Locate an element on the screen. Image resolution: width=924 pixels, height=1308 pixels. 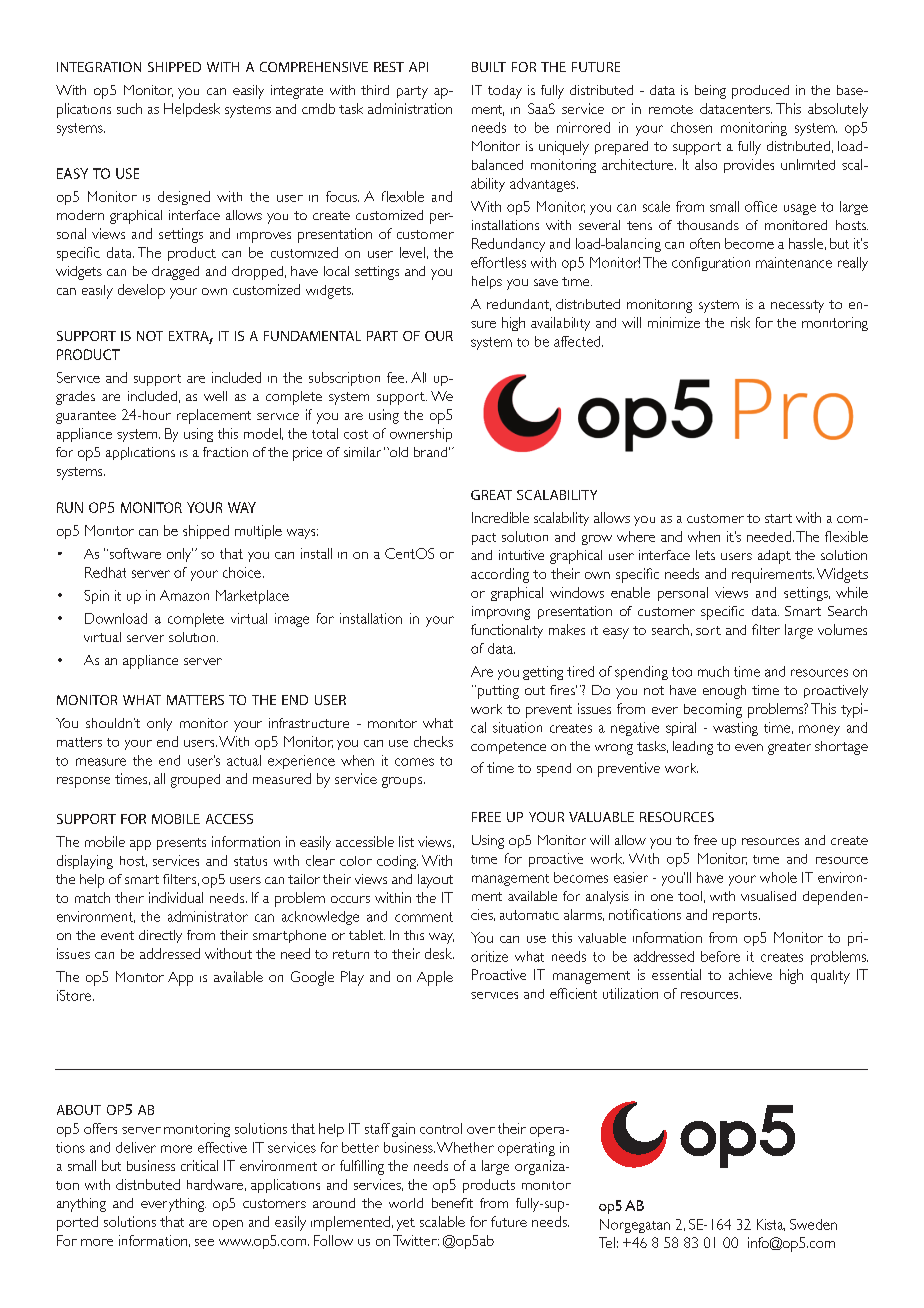
designed is located at coordinates (184, 198).
